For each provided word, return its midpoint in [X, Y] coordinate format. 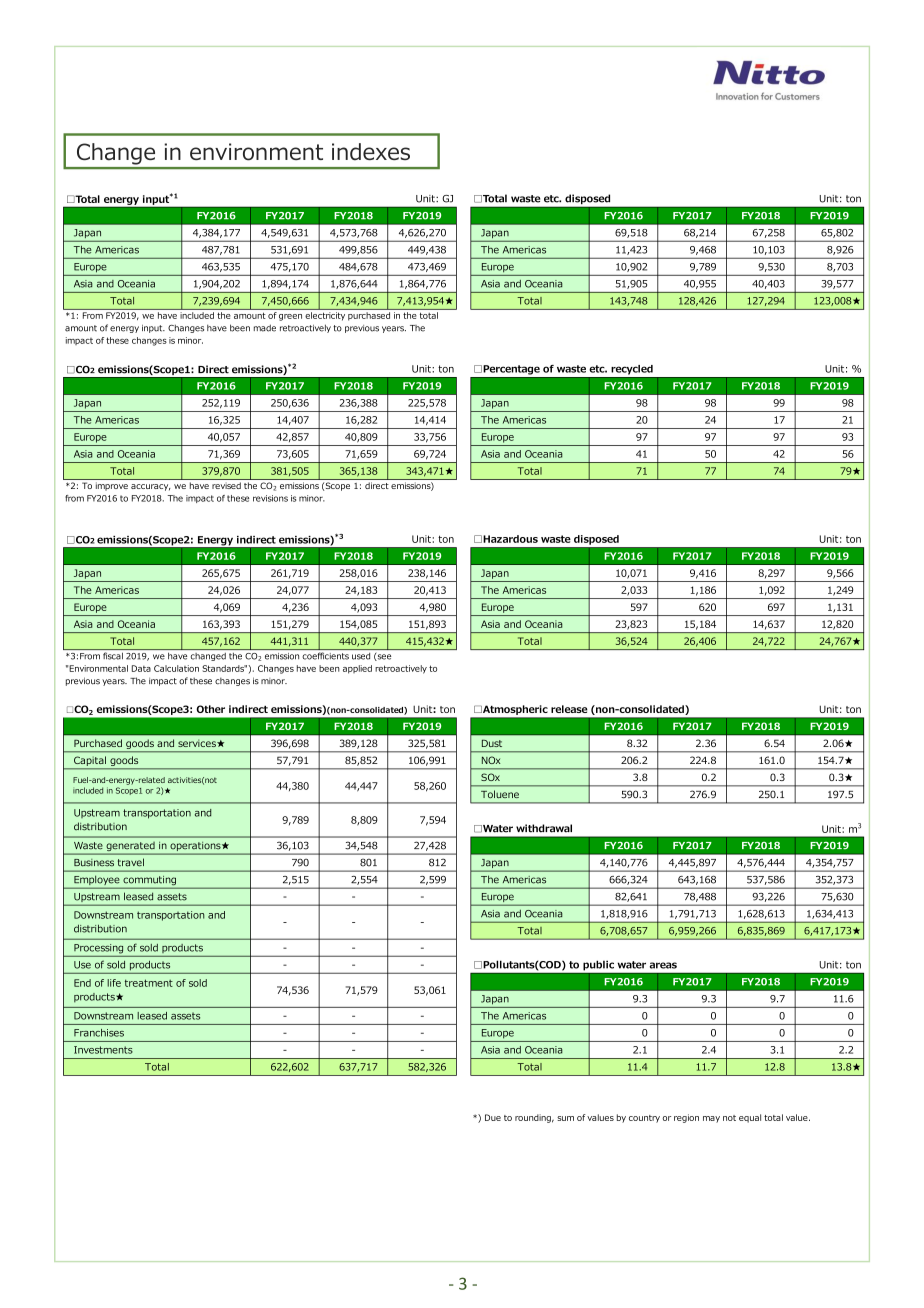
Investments [103, 1050]
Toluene [500, 794]
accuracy [151, 487]
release [569, 709]
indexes [371, 152]
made [265, 328]
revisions [270, 498]
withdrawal [544, 828]
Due [493, 1117]
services [198, 744]
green [290, 317]
